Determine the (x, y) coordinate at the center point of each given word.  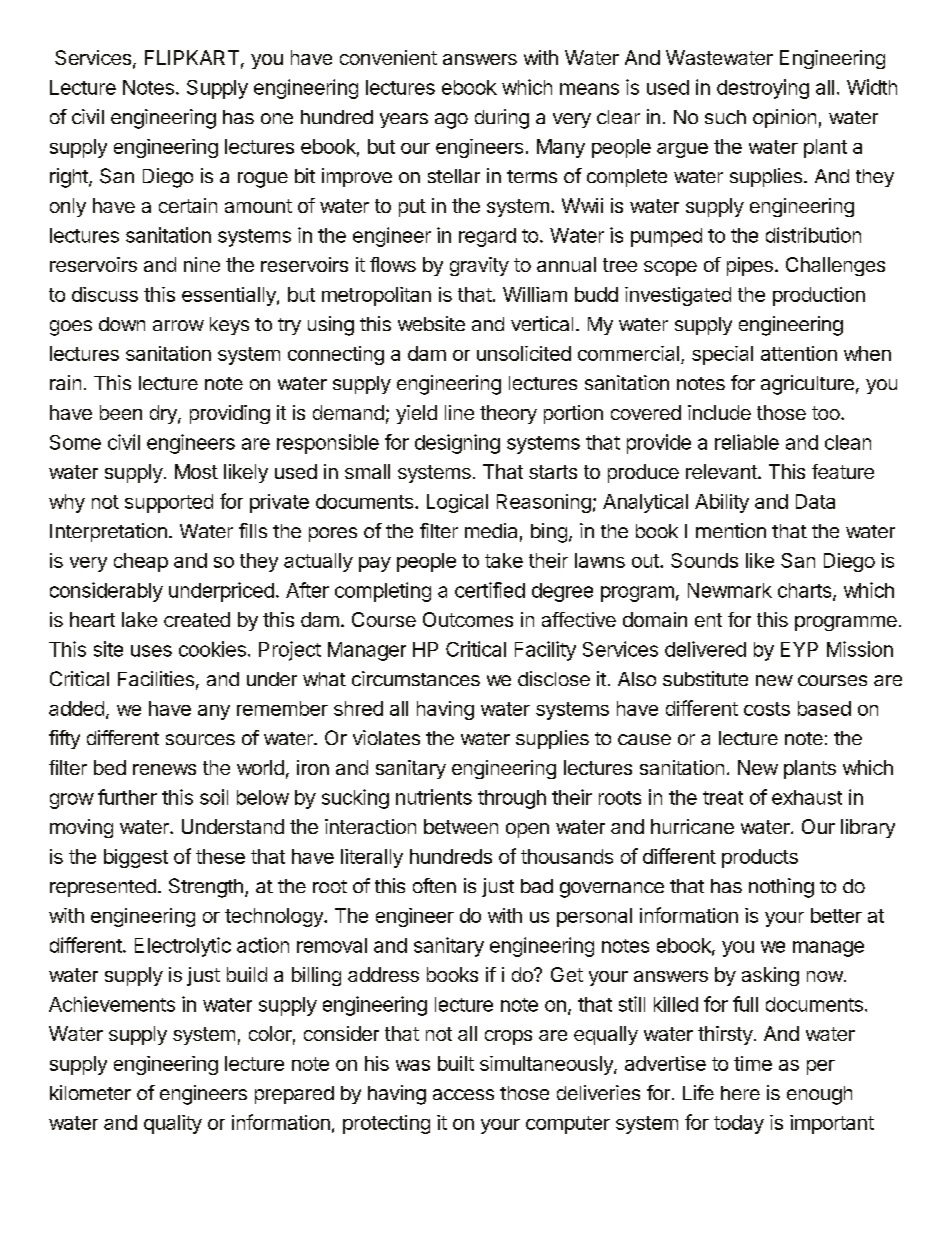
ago (451, 121)
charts (806, 591)
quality (173, 1124)
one (277, 118)
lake (139, 619)
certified (490, 590)
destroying (763, 89)
